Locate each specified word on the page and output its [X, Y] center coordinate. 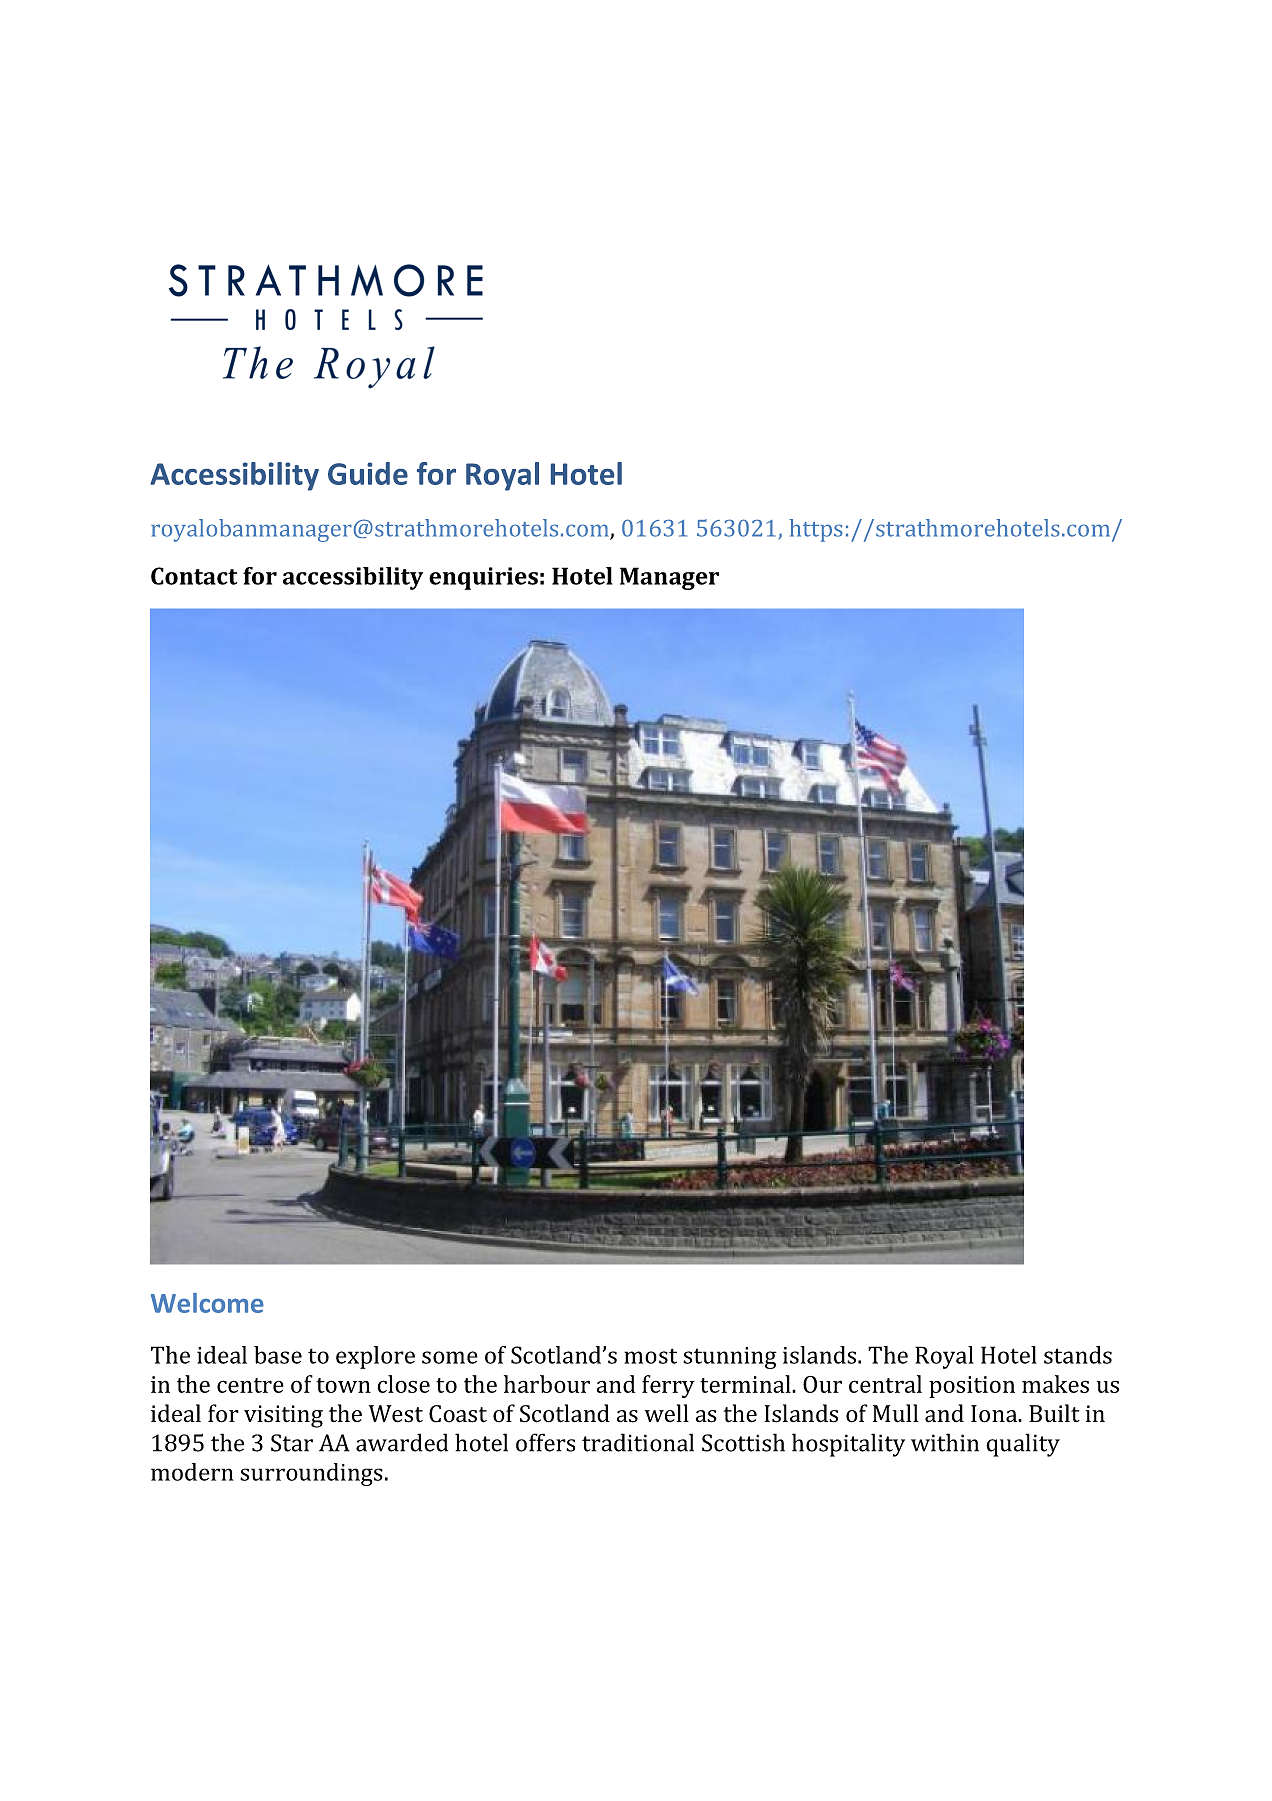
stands [1078, 1355]
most [650, 1356]
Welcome [207, 1303]
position [972, 1387]
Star [292, 1443]
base [278, 1355]
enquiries [483, 578]
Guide [368, 473]
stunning [730, 1358]
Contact [194, 576]
